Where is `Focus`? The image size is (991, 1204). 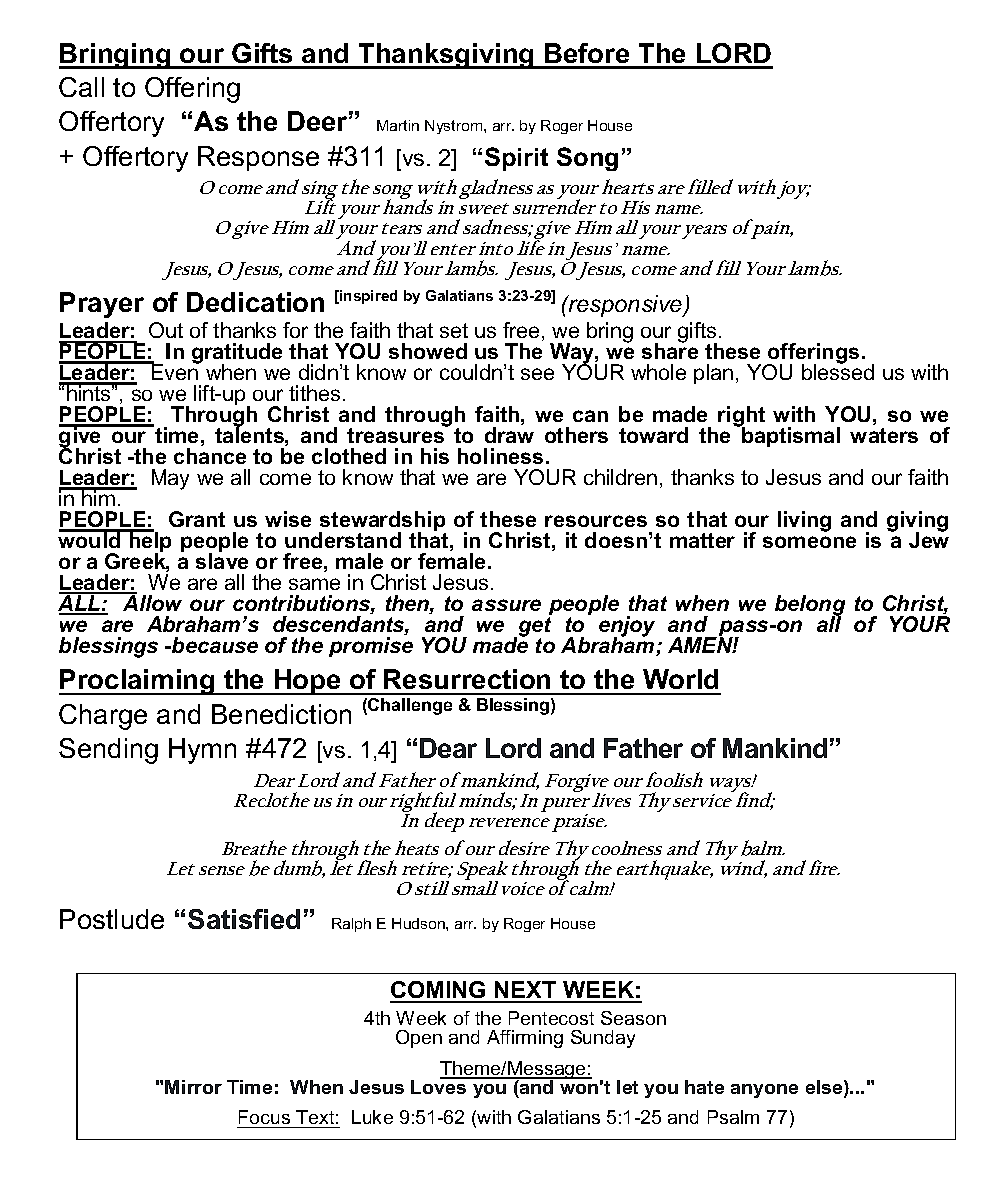
Focus is located at coordinates (265, 1119).
